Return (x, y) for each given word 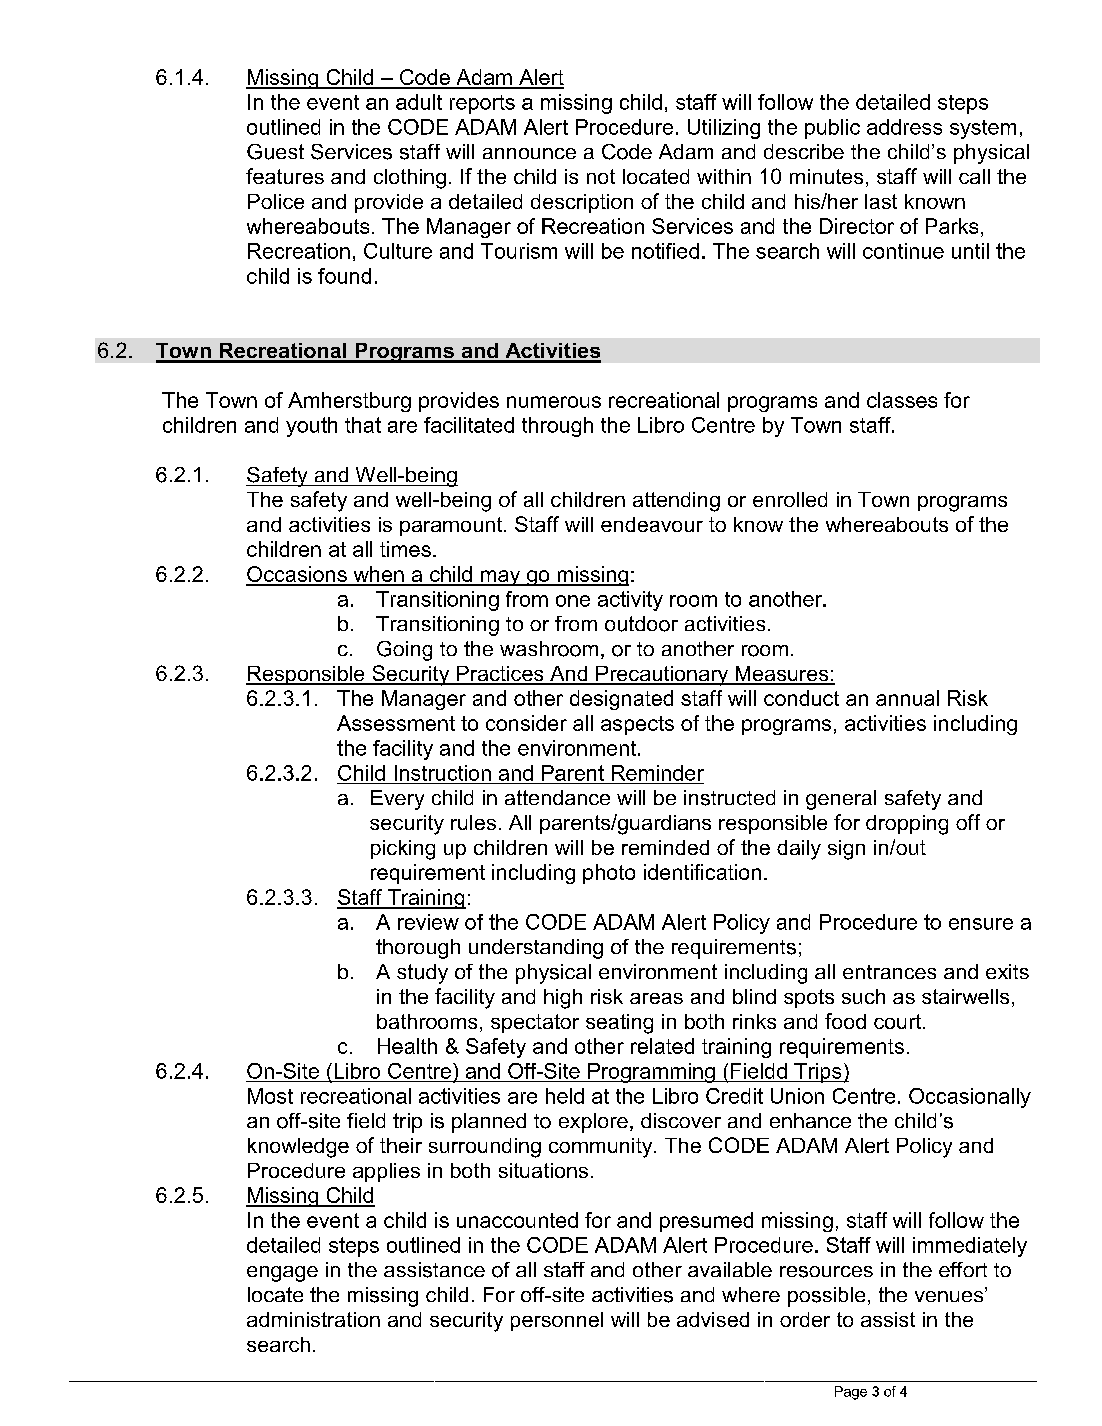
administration (313, 1319)
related (662, 1046)
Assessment (396, 723)
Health (407, 1046)
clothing (410, 179)
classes (902, 400)
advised (713, 1319)
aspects (637, 725)
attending (676, 502)
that (363, 425)
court (899, 1021)
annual (907, 698)
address (904, 127)
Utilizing (724, 129)
